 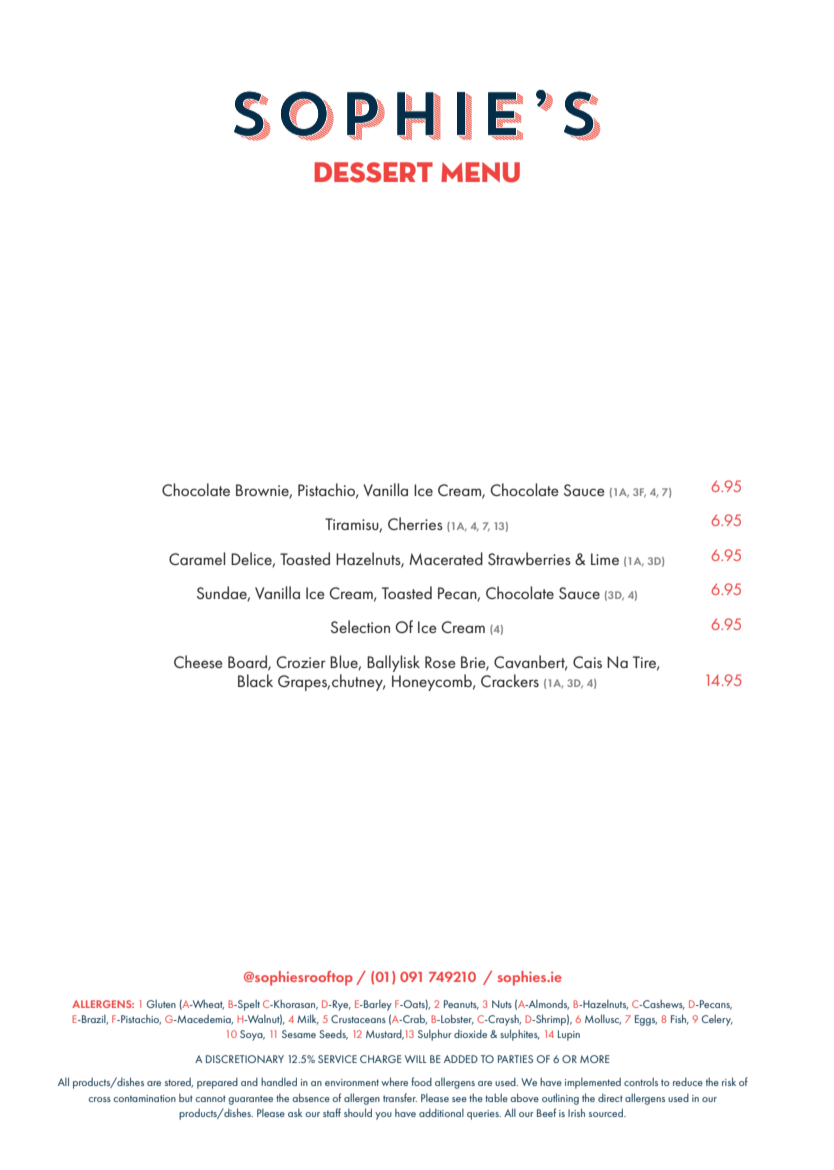 What do you see at coordinates (480, 172) in the screenshot?
I see `MENU` at bounding box center [480, 172].
